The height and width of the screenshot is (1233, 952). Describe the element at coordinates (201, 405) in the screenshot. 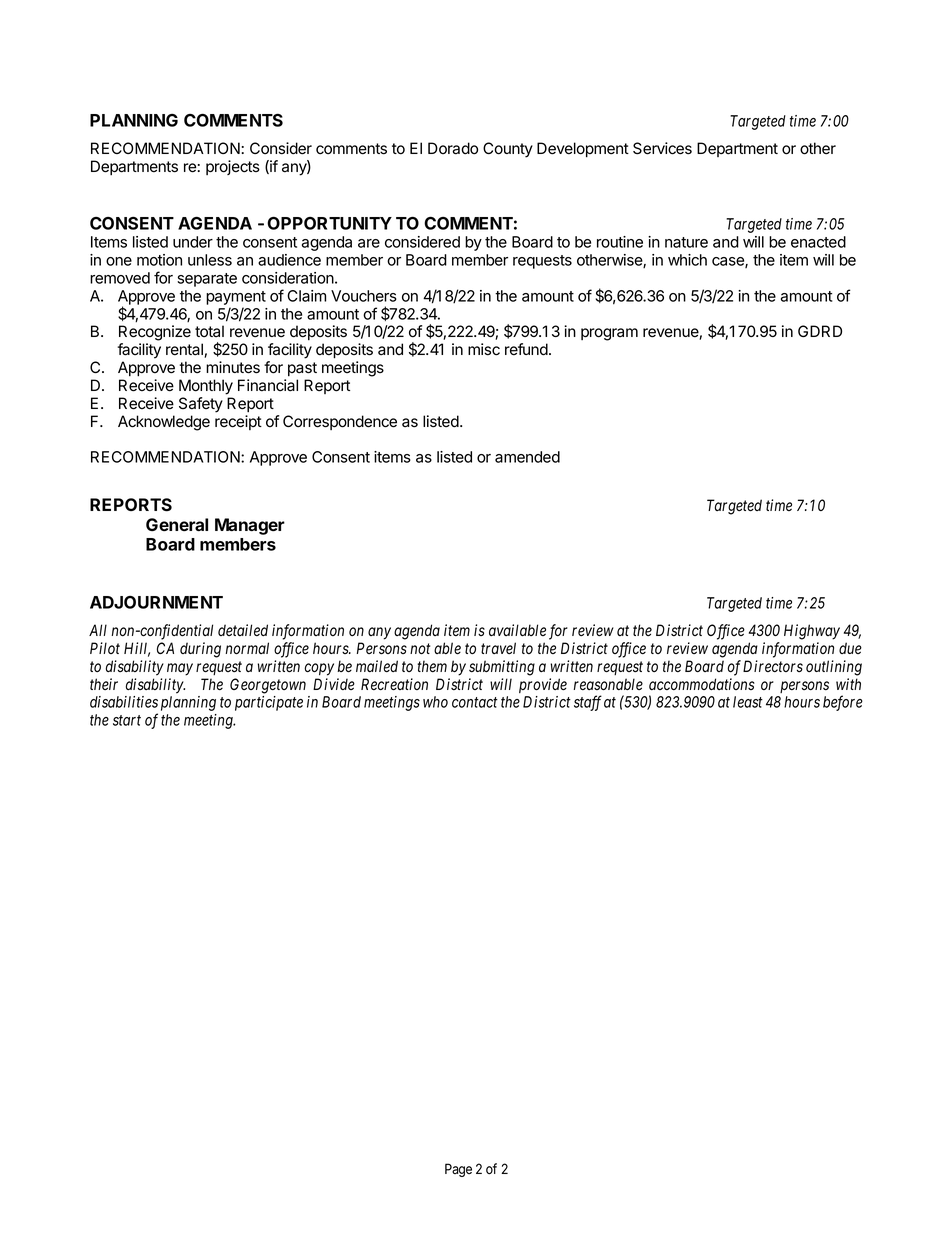

I see `Safety` at that location.
